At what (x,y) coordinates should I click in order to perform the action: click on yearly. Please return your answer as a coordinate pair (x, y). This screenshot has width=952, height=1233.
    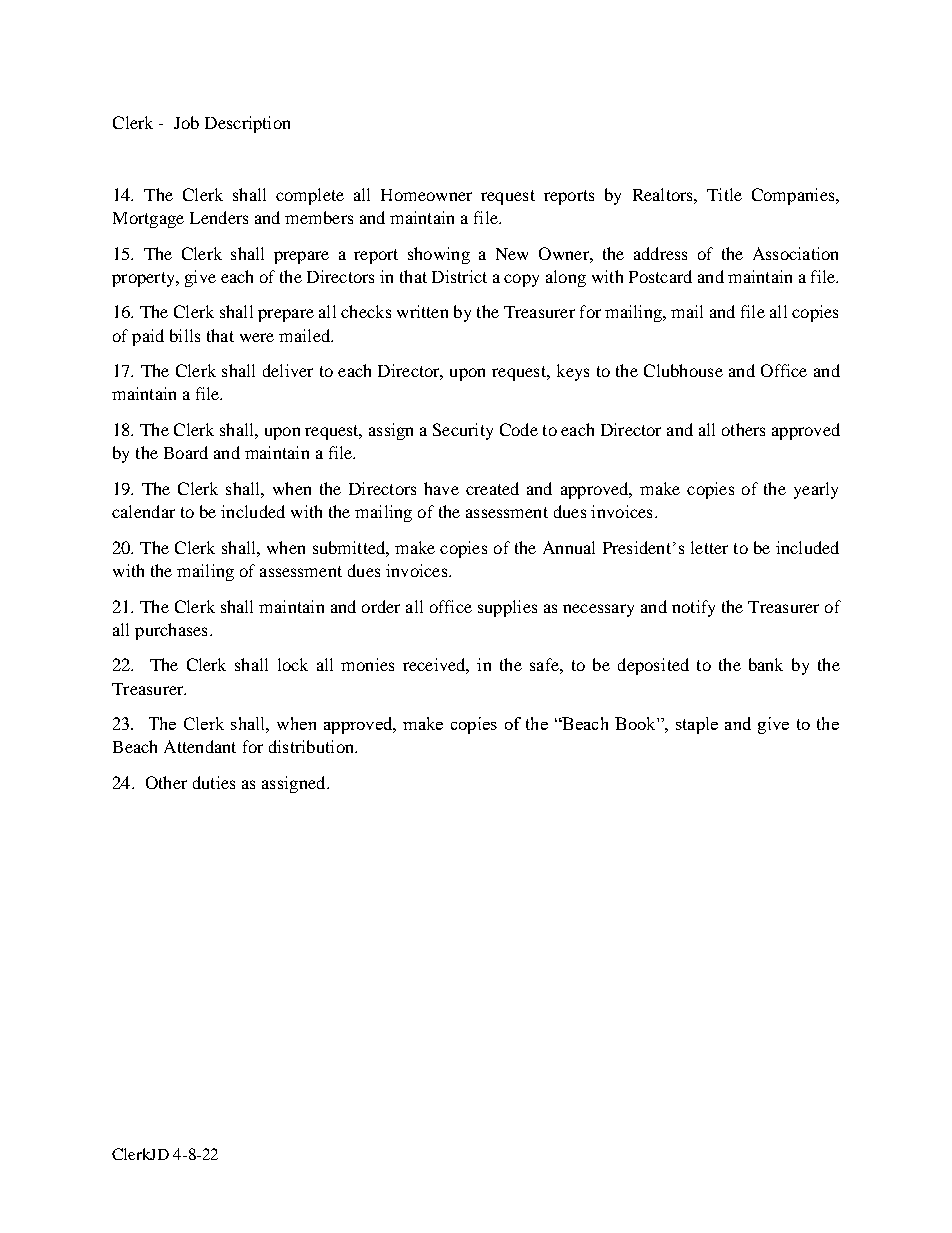
    Looking at the image, I should click on (816, 490).
